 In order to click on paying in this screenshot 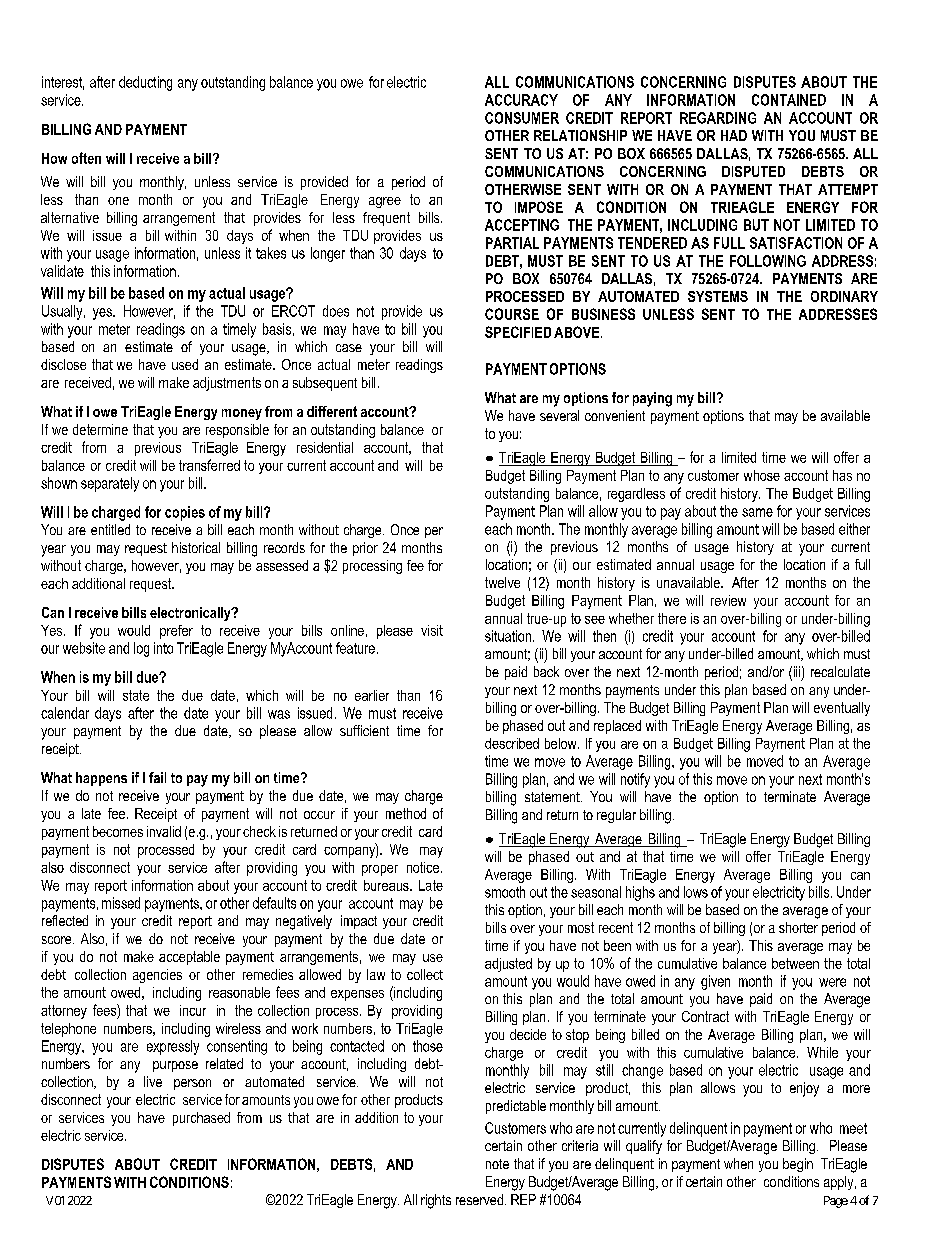, I will do `click(652, 399)`.
